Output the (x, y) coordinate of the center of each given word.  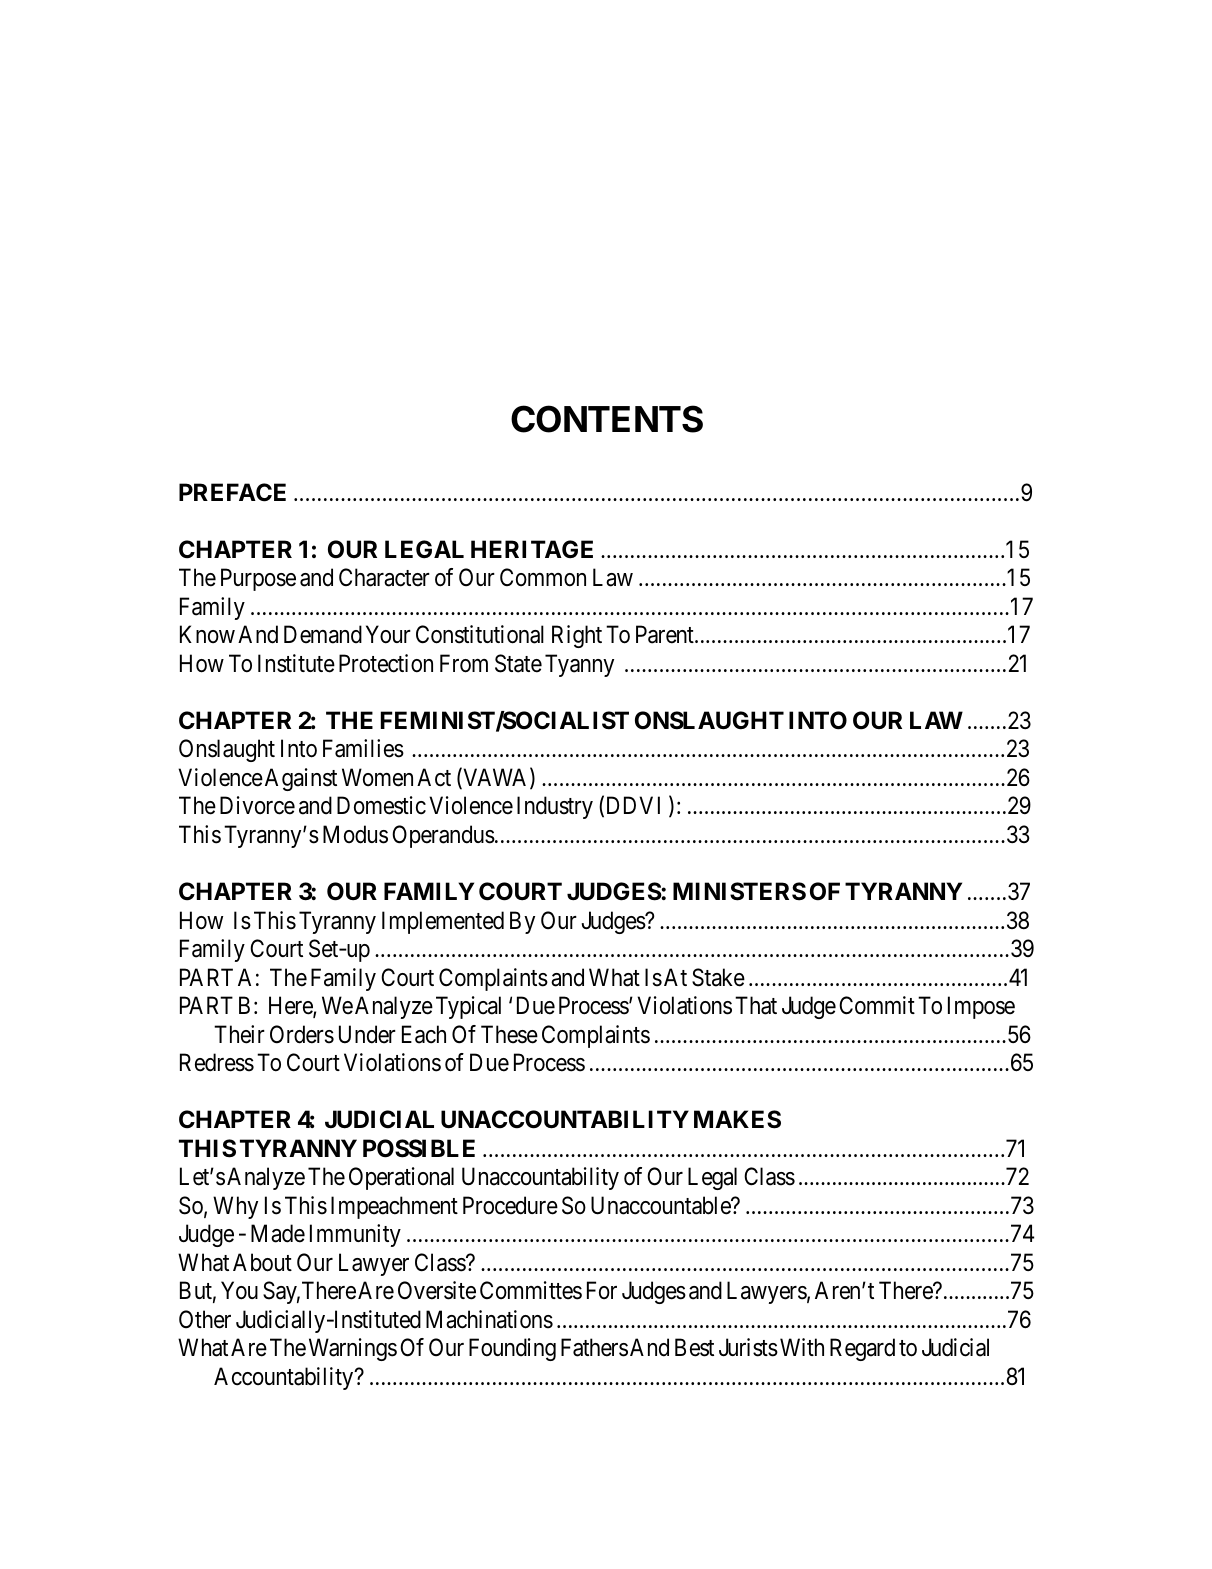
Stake (718, 977)
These (509, 1034)
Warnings (353, 1349)
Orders (302, 1034)
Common (543, 577)
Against (301, 779)
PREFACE (232, 492)
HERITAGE (532, 549)
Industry (555, 807)
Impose (981, 1007)
